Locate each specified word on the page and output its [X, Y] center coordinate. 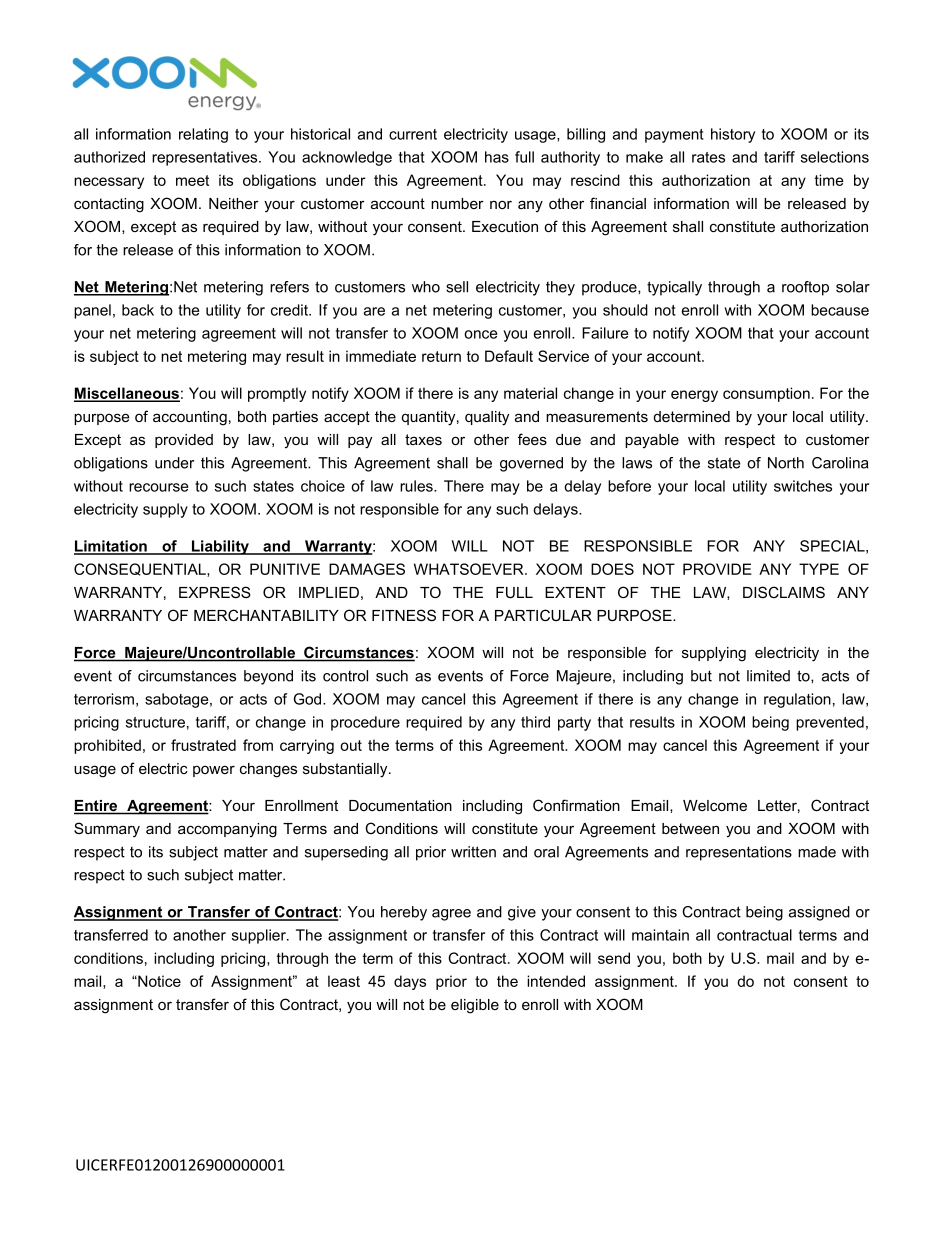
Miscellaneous [127, 394]
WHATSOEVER [470, 569]
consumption [766, 394]
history [733, 135]
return [441, 356]
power [214, 771]
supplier [260, 936]
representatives [206, 158]
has [497, 157]
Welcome [715, 805]
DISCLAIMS [784, 592]
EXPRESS [215, 592]
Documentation [400, 805]
